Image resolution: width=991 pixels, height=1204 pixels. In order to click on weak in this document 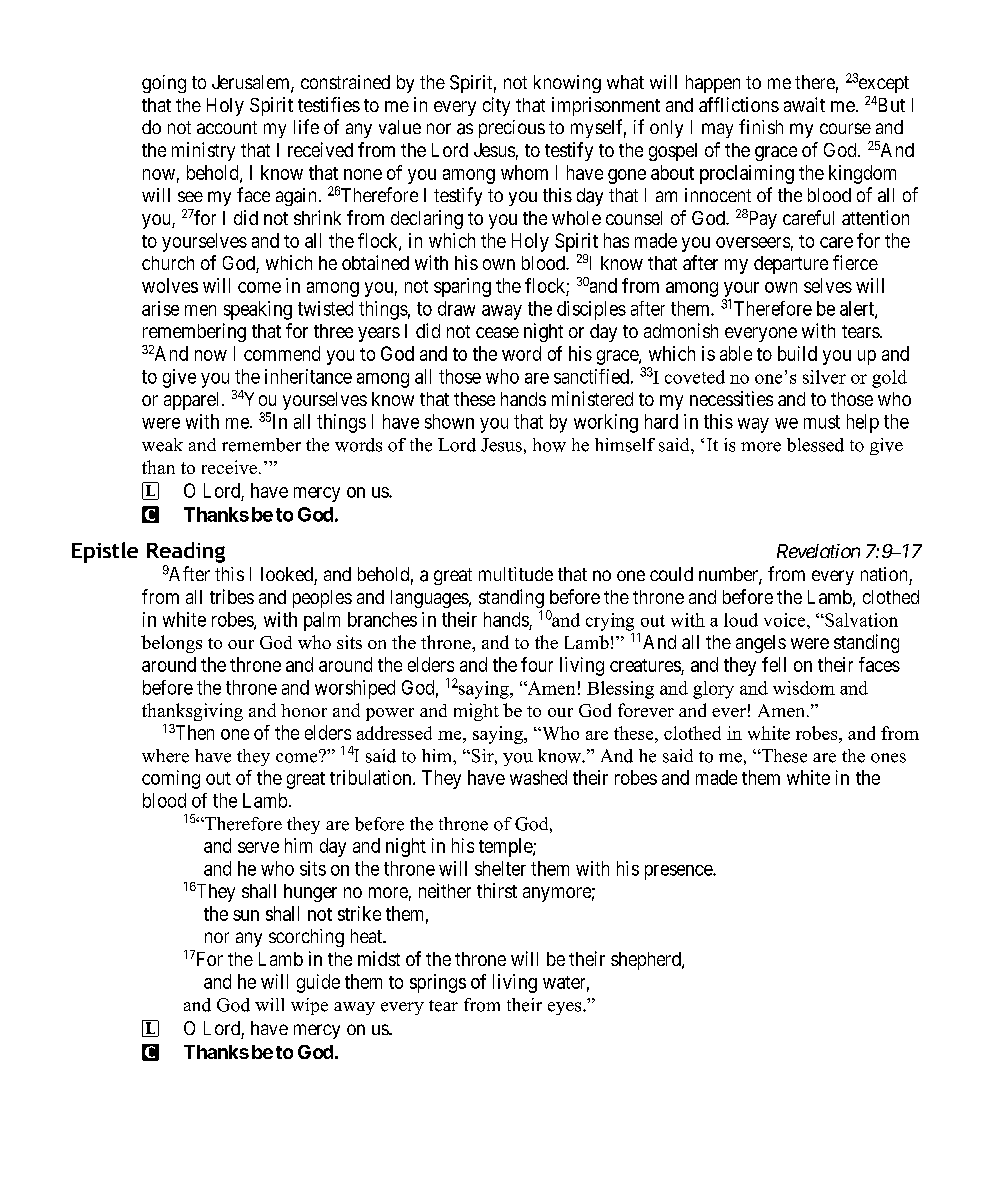, I will do `click(162, 445)`.
